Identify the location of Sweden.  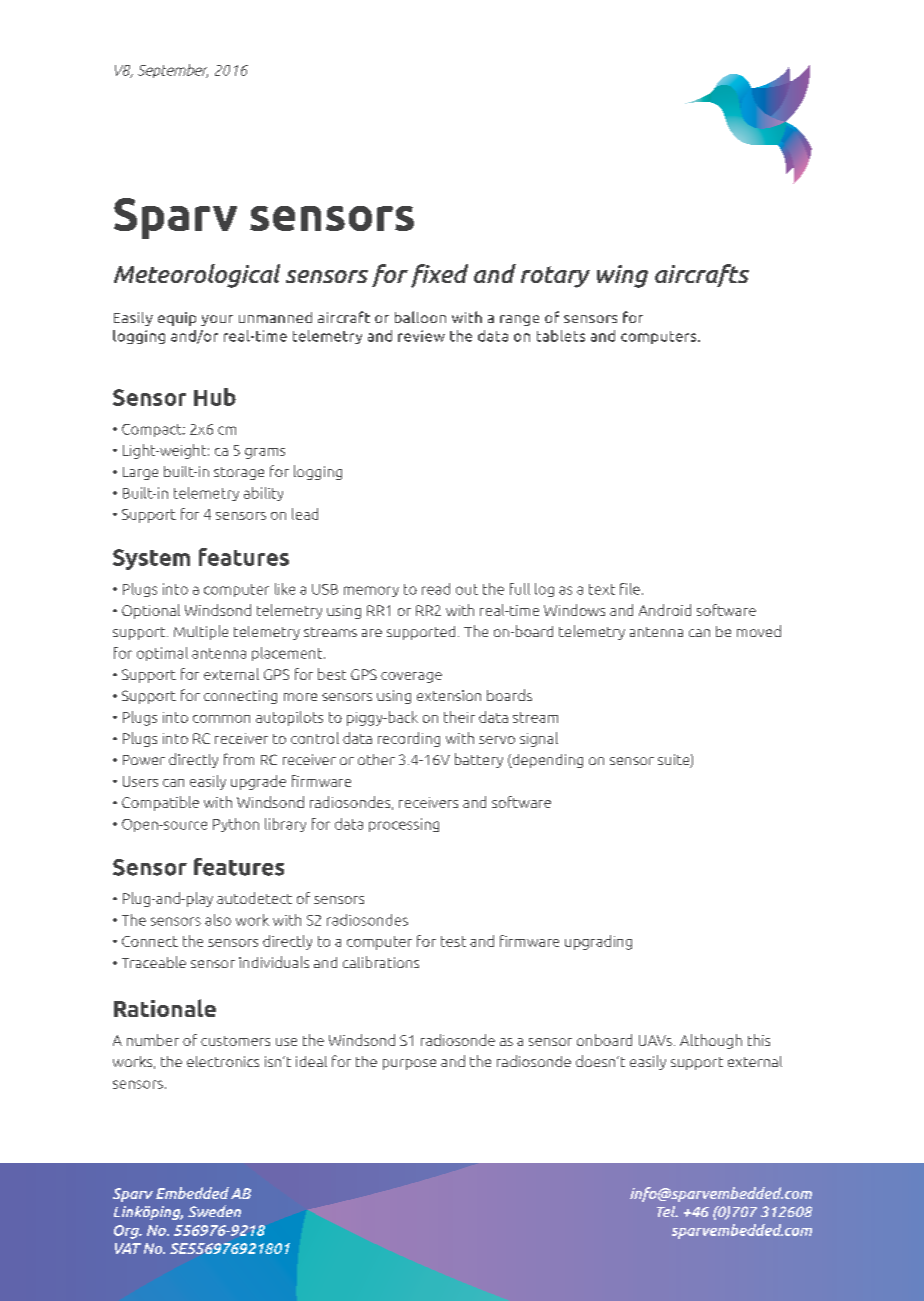
(214, 1211).
